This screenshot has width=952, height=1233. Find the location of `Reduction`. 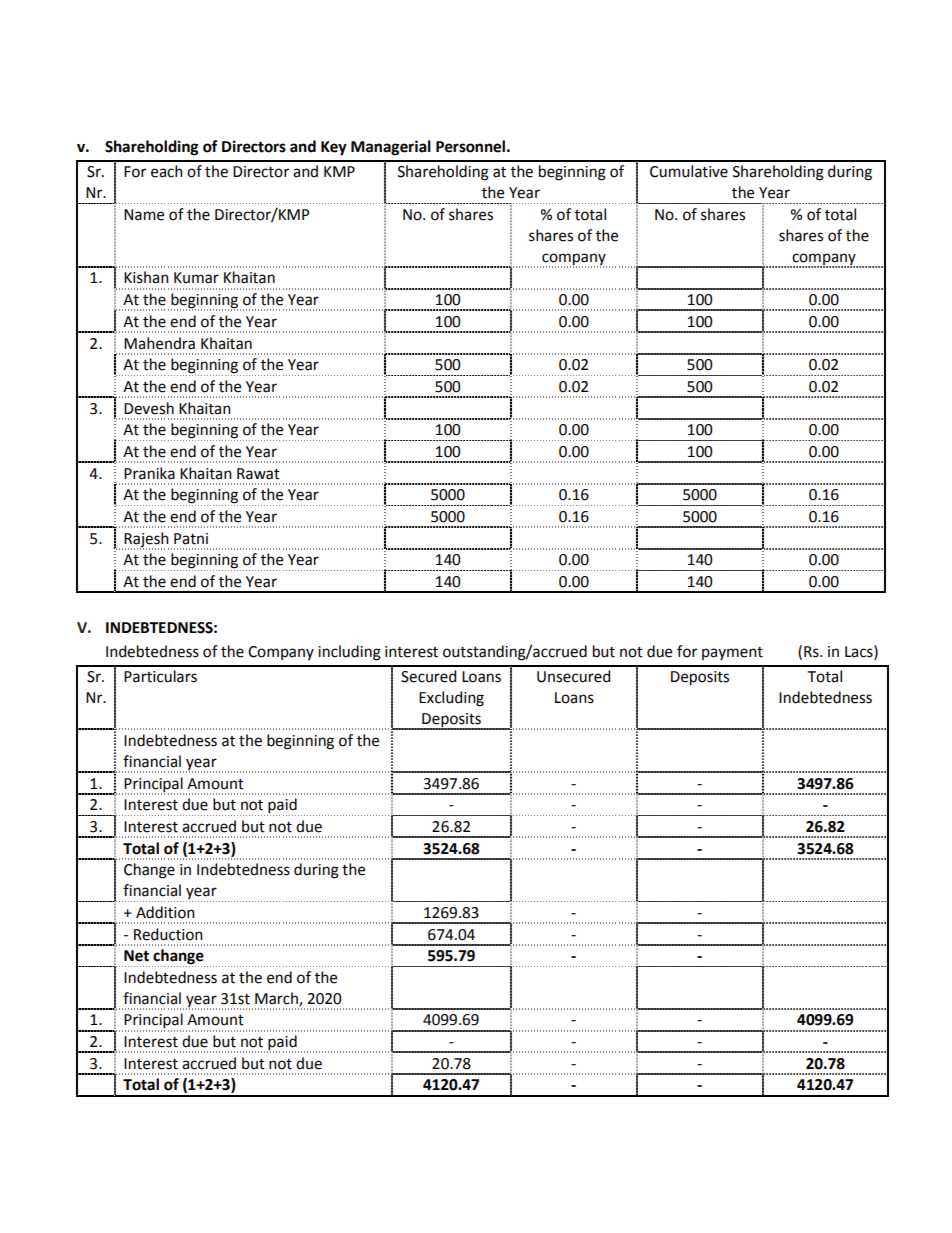

Reduction is located at coordinates (168, 934).
